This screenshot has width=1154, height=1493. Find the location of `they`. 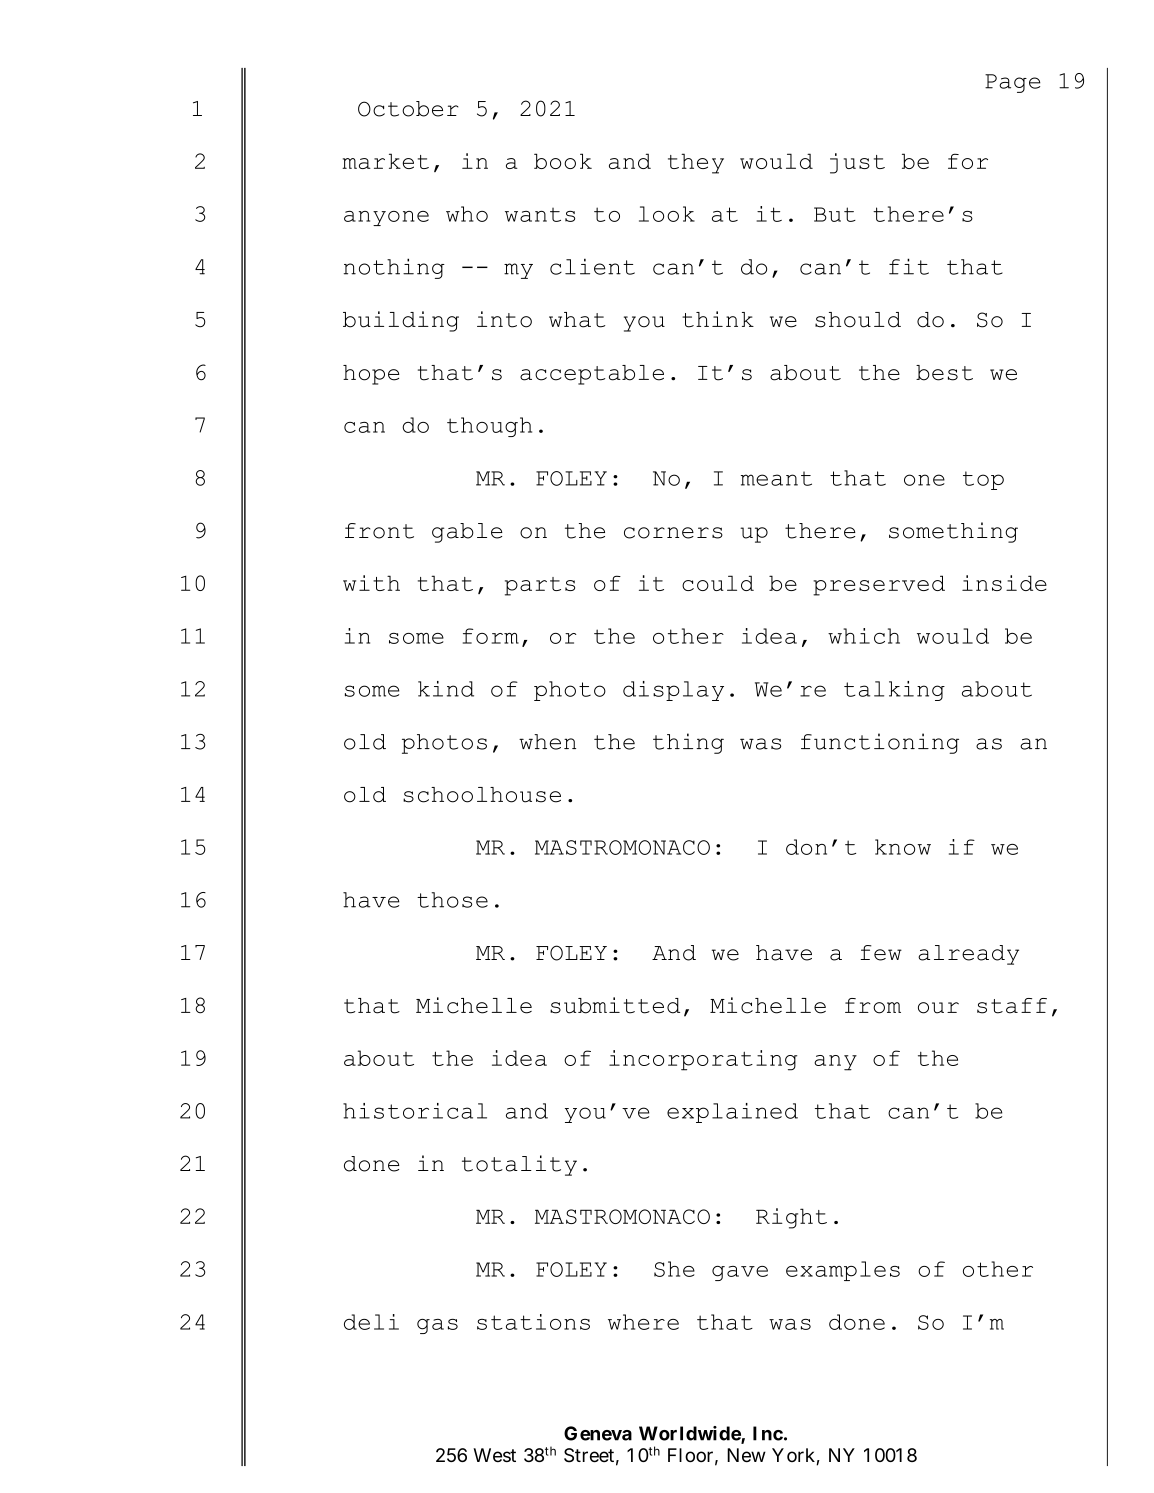

they is located at coordinates (696, 163).
